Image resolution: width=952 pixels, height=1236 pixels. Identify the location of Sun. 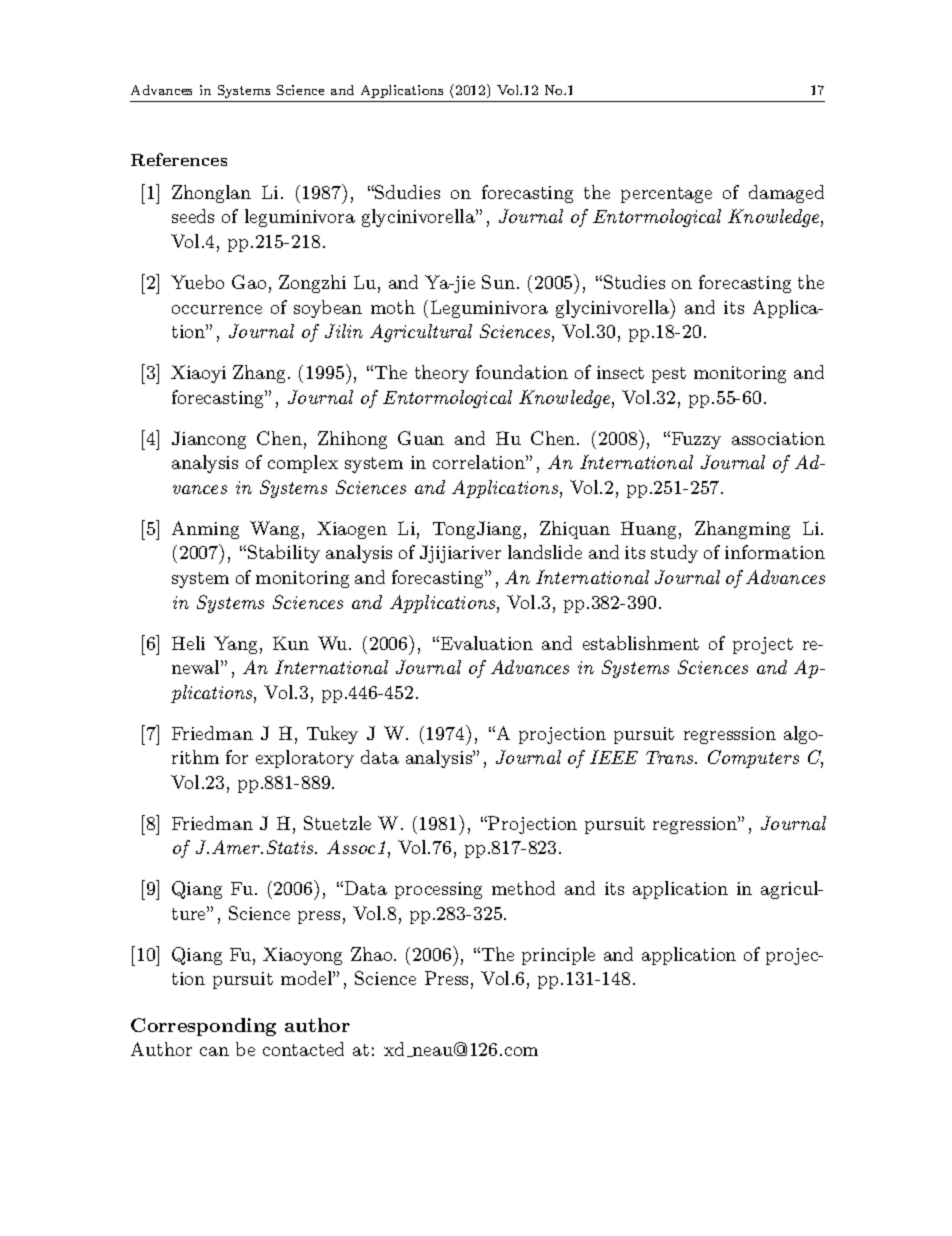
(498, 282).
